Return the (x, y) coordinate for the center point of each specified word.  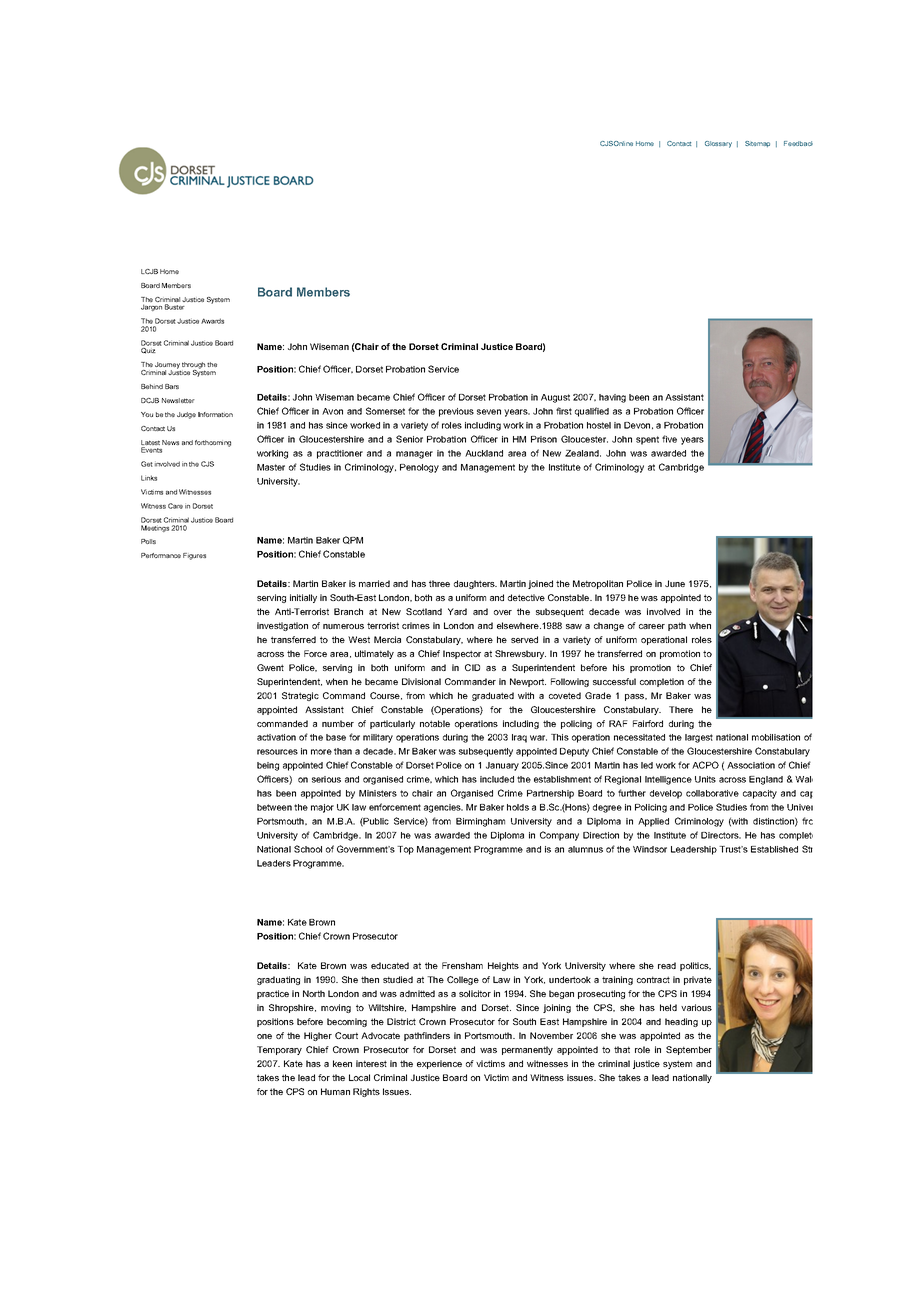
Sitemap (757, 144)
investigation (282, 626)
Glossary (718, 144)
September (689, 1050)
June (675, 583)
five (669, 439)
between (274, 807)
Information (215, 414)
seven (489, 412)
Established (774, 849)
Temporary (279, 1050)
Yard (457, 611)
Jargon (151, 307)
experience (439, 1064)
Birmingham (480, 822)
